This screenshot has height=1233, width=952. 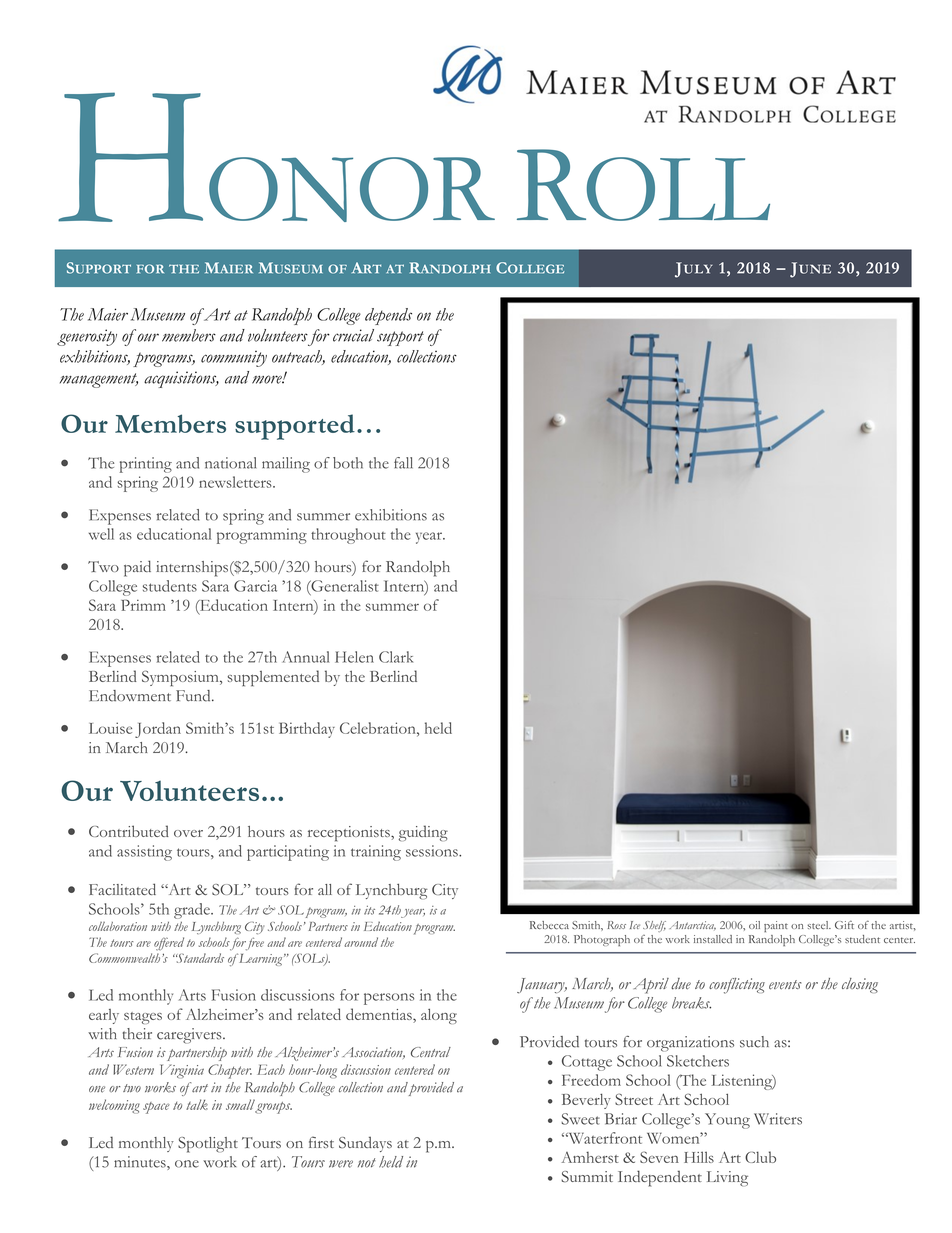 I want to click on Garcia, so click(x=255, y=586).
